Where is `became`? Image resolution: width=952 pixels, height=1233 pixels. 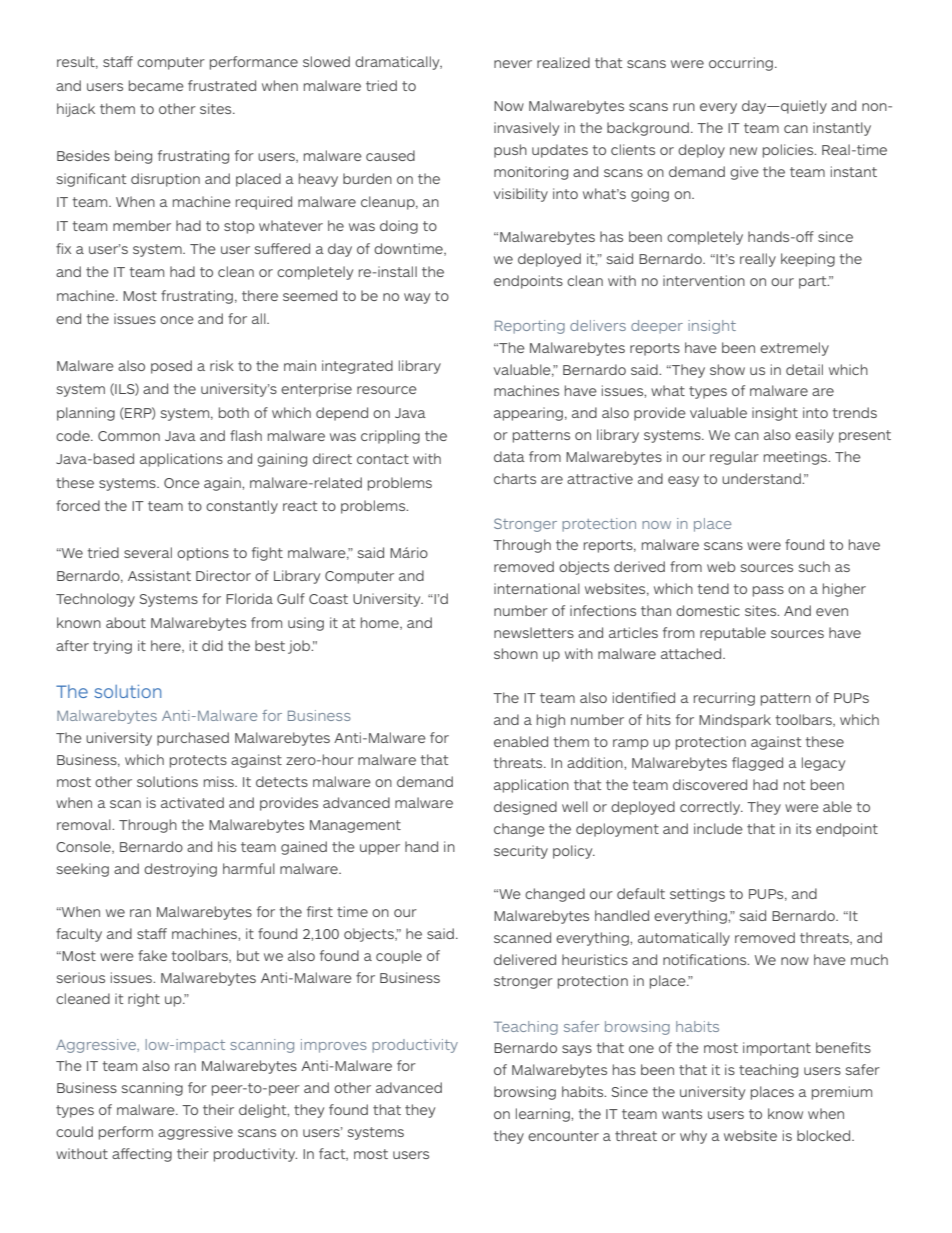 became is located at coordinates (156, 85).
